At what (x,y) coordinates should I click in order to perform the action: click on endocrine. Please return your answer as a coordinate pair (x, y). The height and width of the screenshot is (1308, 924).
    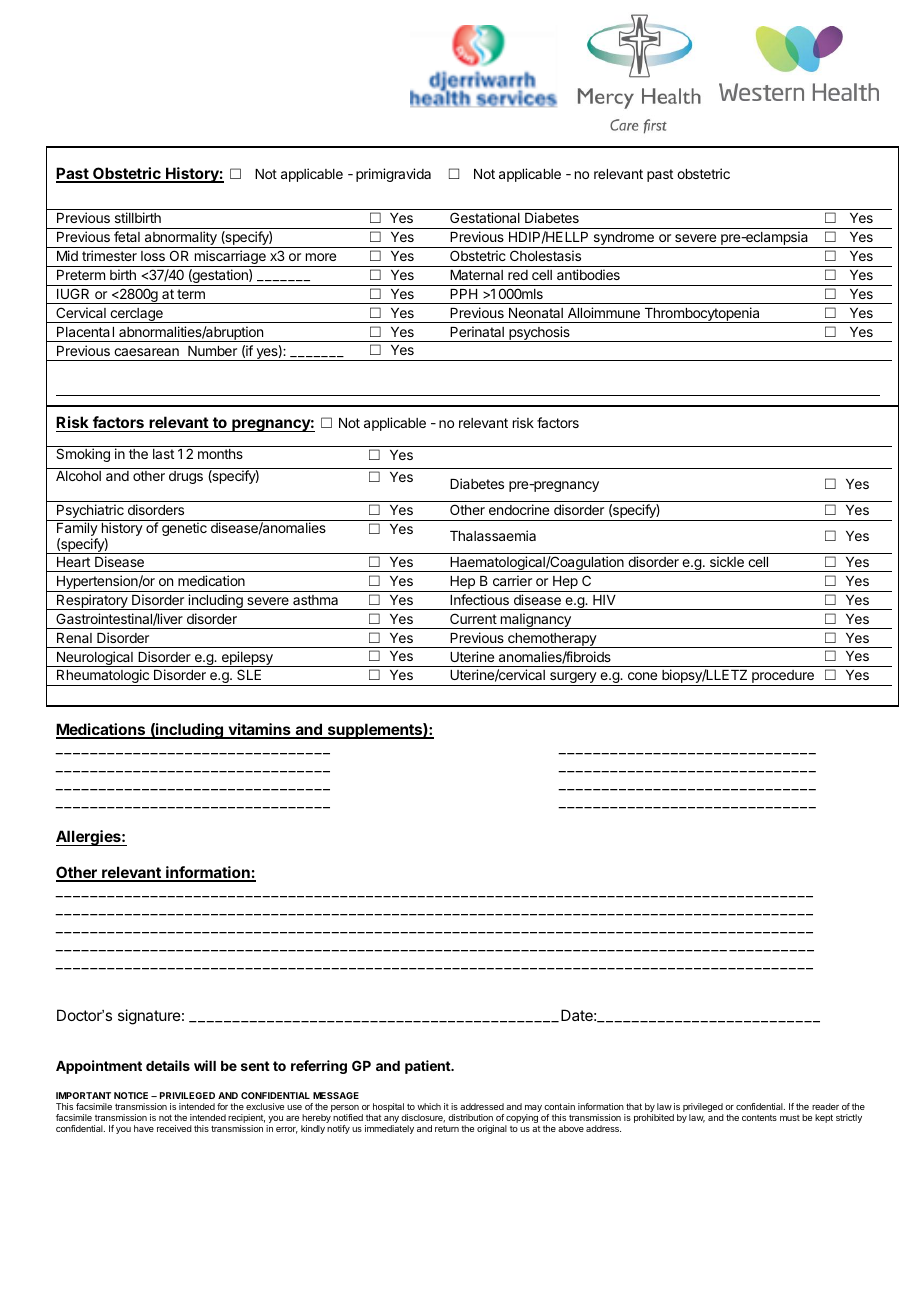
    Looking at the image, I should click on (519, 509).
